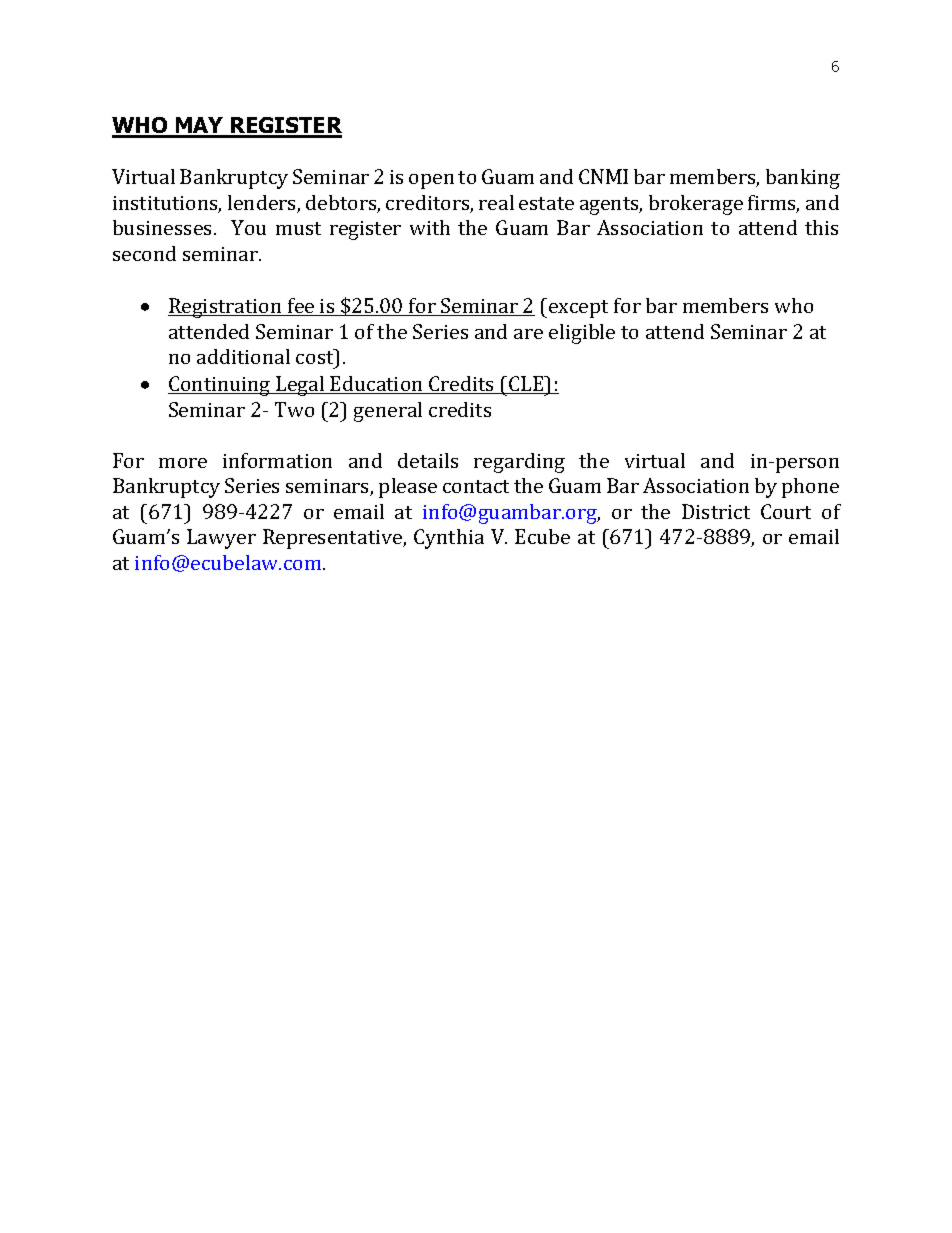  Describe the element at coordinates (221, 539) in the screenshot. I see `Lawyer` at that location.
